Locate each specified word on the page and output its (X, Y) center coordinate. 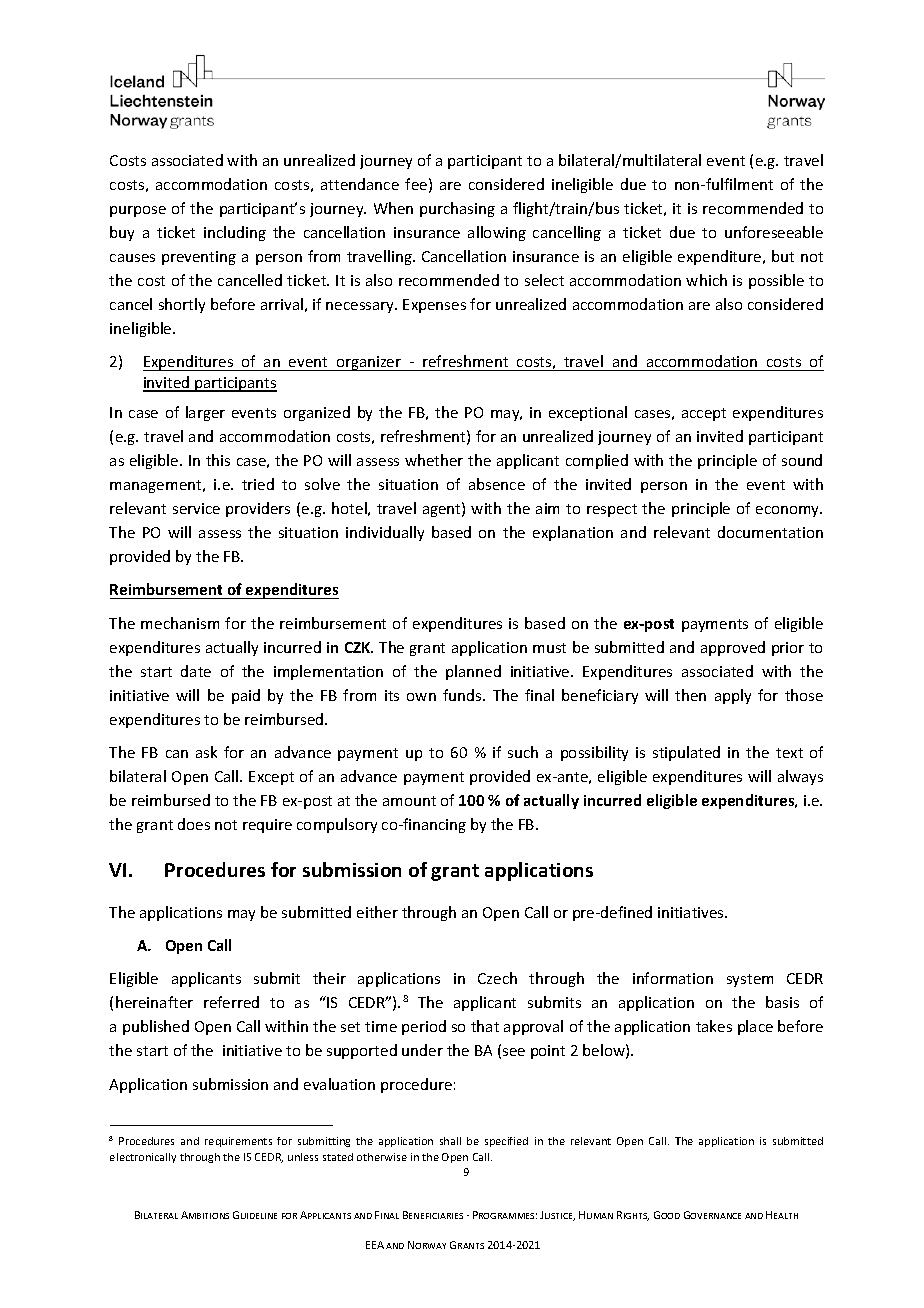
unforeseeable (774, 232)
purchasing (457, 209)
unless (303, 1157)
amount (409, 801)
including (235, 233)
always (800, 777)
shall (450, 1141)
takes (714, 1026)
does (194, 824)
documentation (770, 532)
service (196, 508)
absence (497, 484)
